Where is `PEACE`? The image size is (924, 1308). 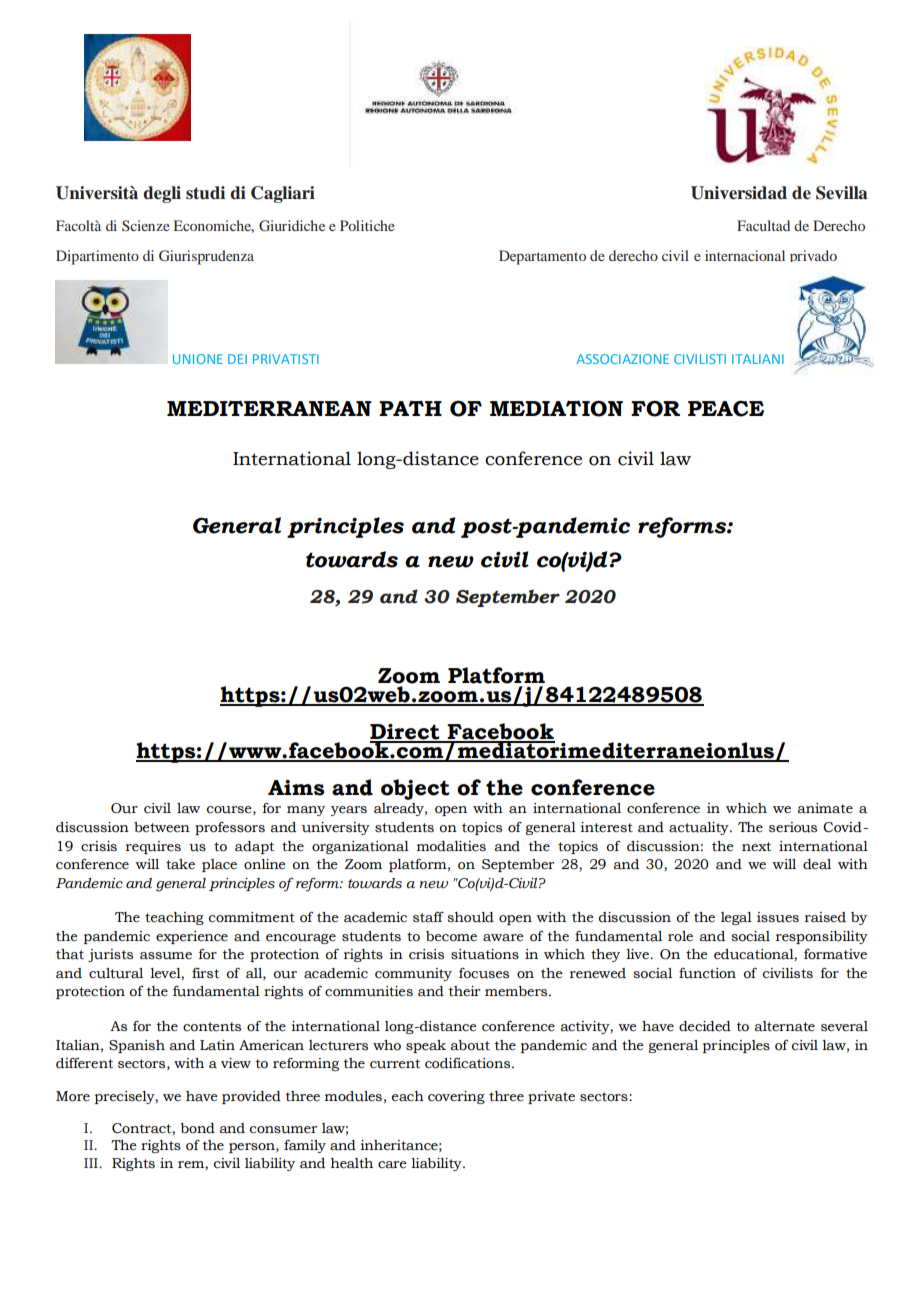
PEACE is located at coordinates (726, 408).
